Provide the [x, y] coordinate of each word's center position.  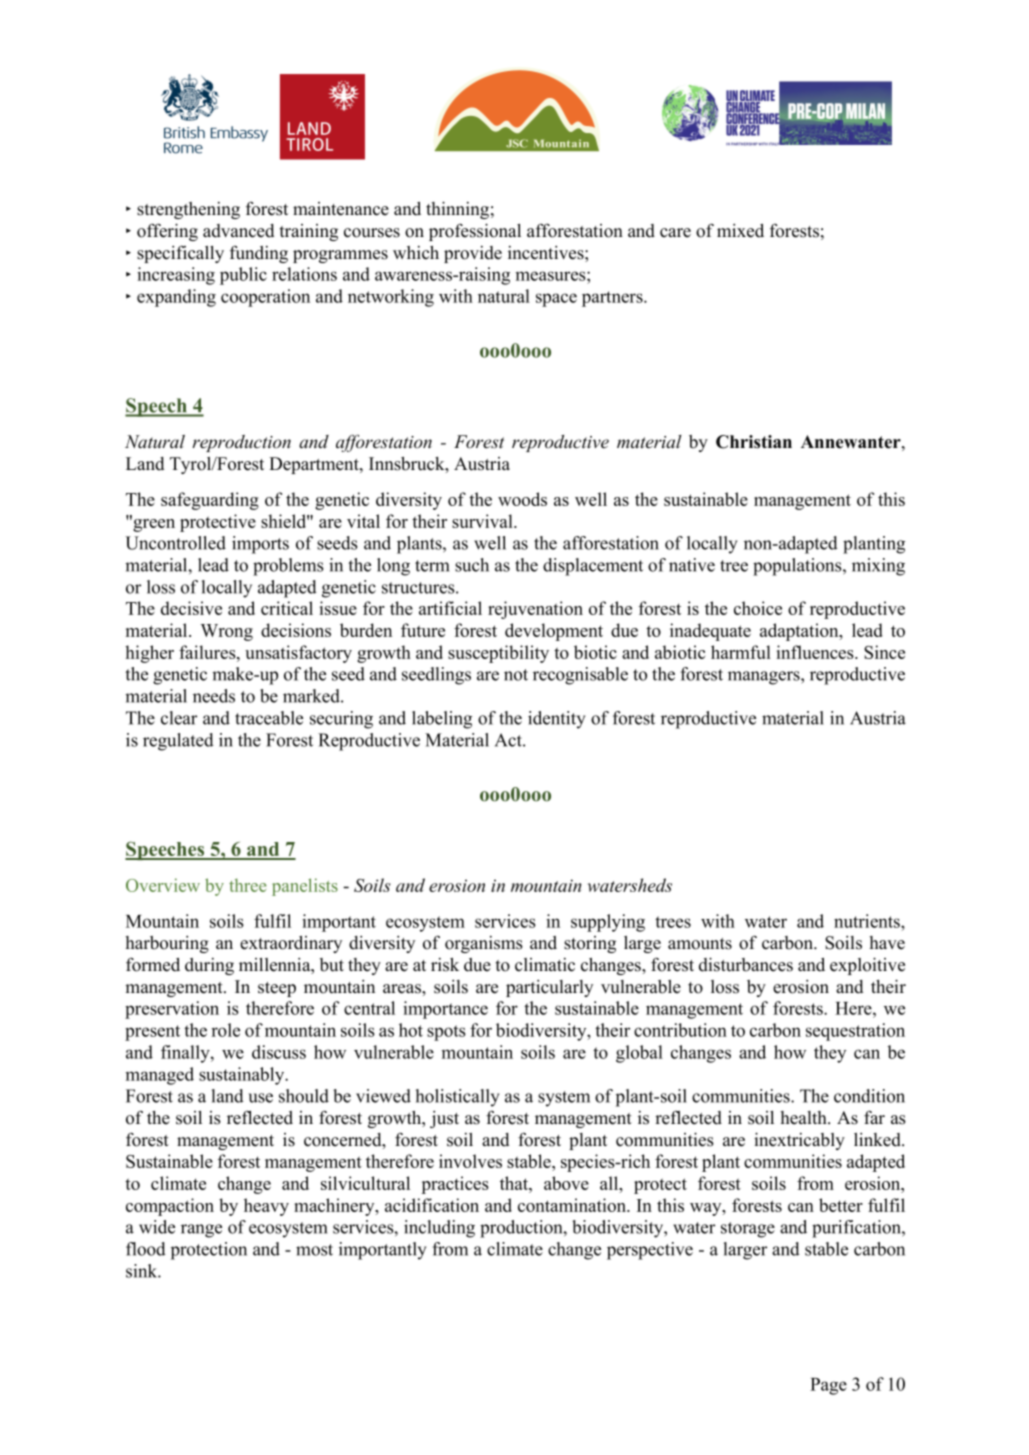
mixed [740, 231]
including [439, 1229]
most [314, 1250]
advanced [238, 231]
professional [475, 232]
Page [828, 1386]
